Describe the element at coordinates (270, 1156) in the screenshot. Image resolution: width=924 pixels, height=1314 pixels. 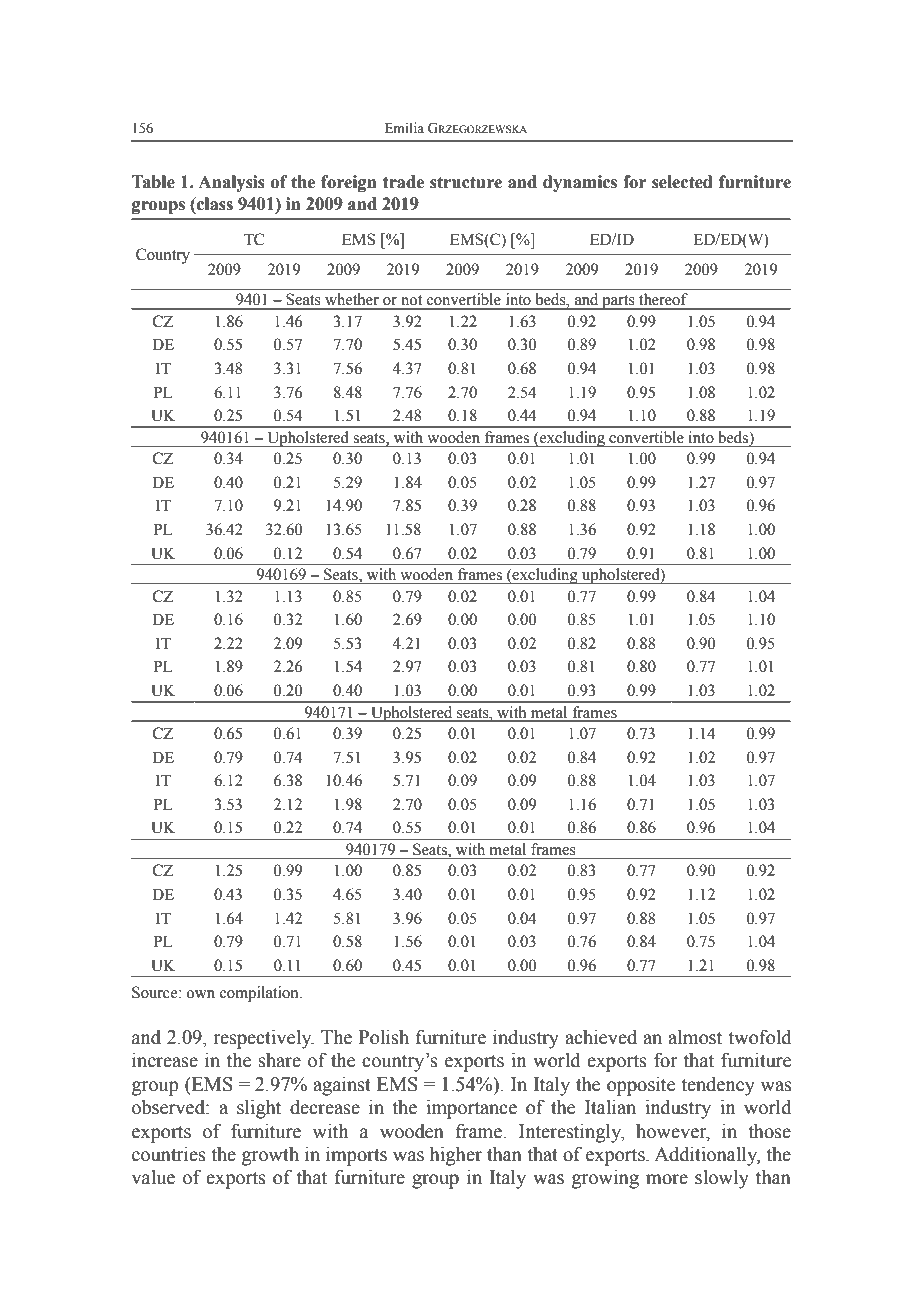
I see `growth` at that location.
